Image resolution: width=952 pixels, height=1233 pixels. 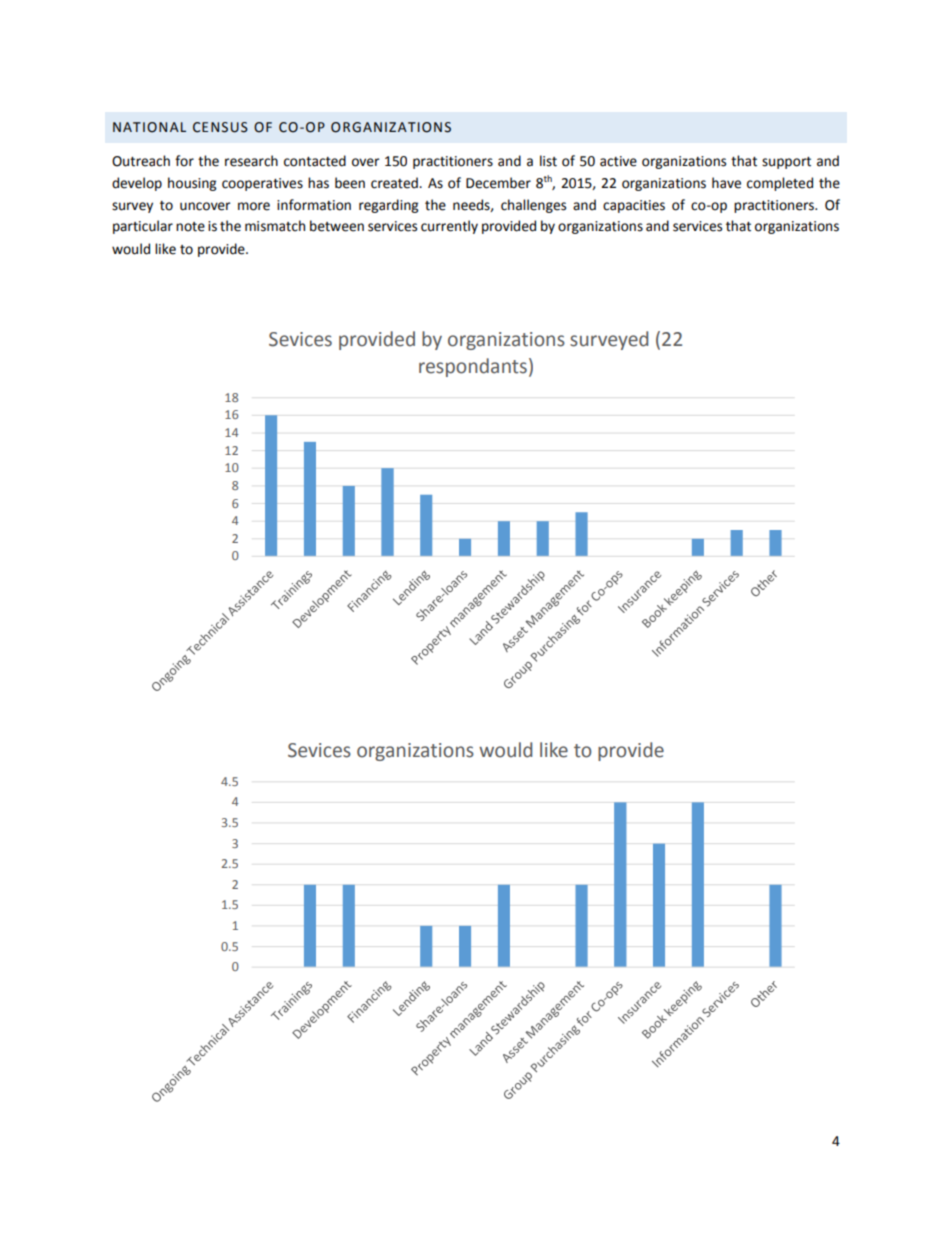 What do you see at coordinates (220, 127) in the screenshot?
I see `CENSUS` at bounding box center [220, 127].
